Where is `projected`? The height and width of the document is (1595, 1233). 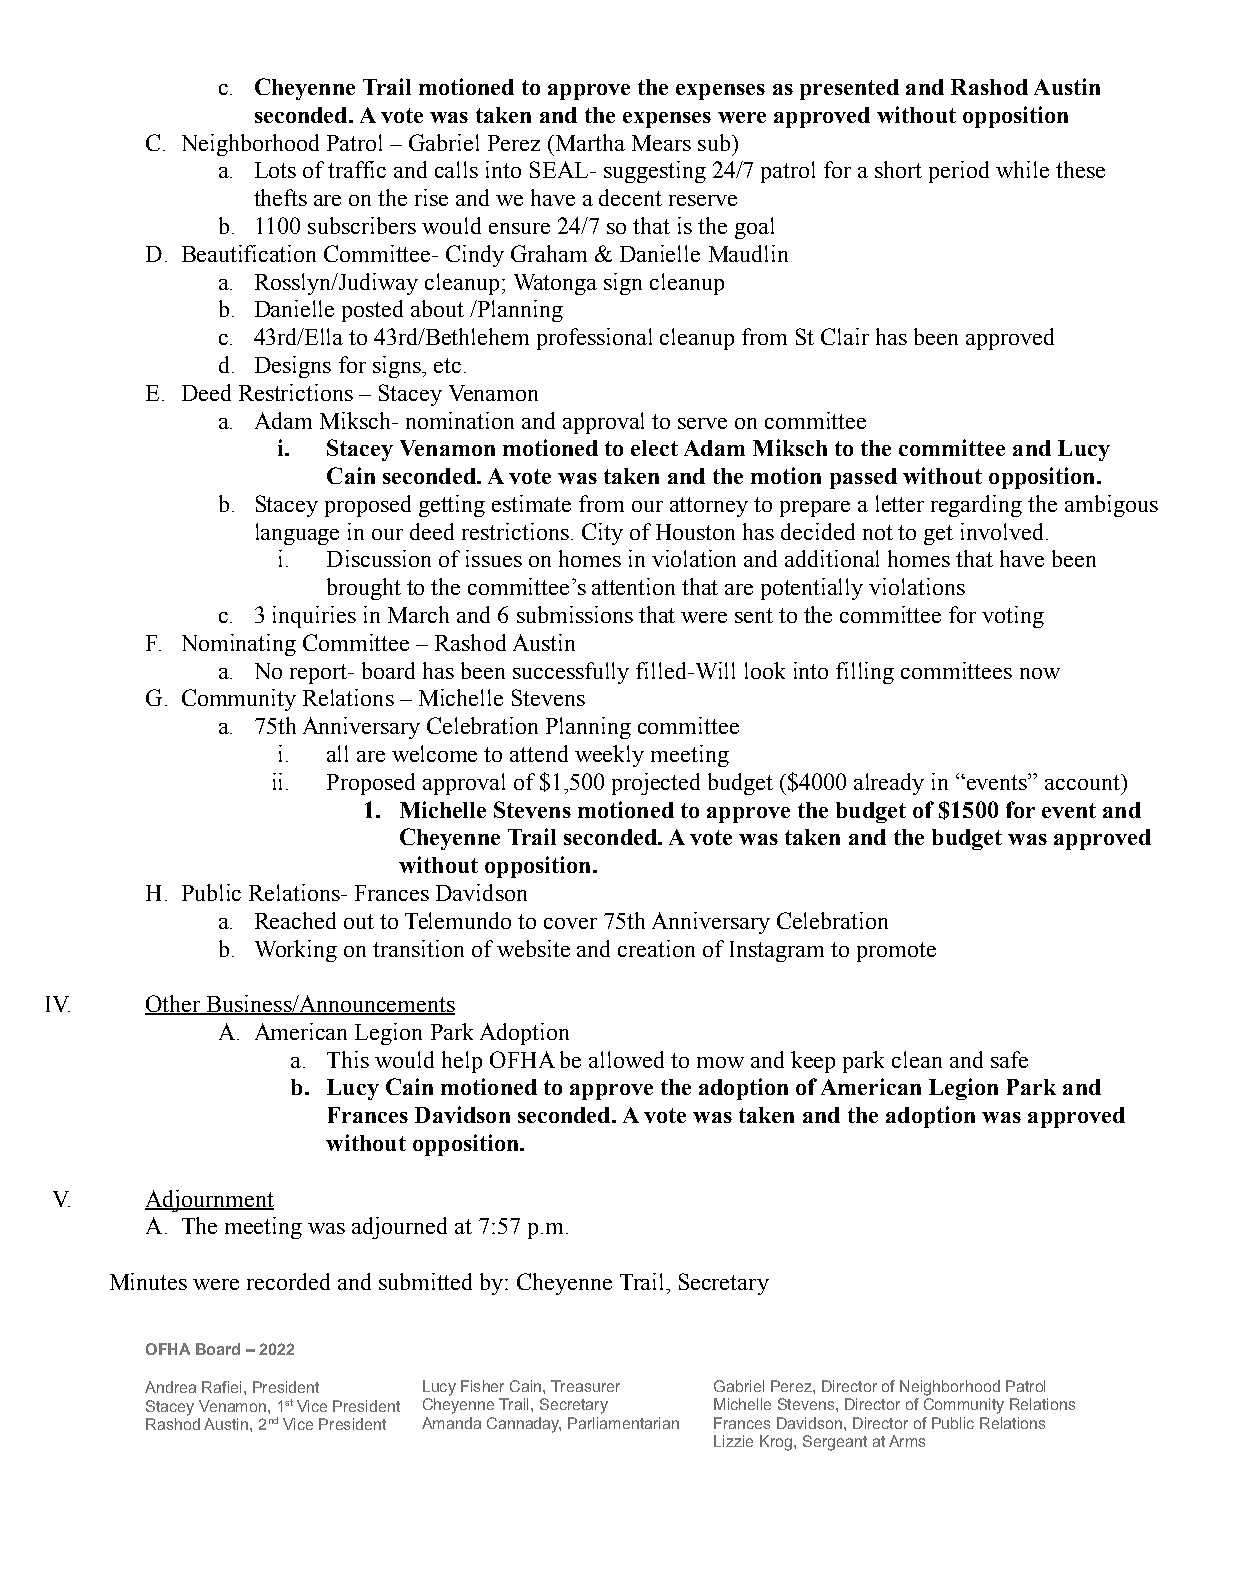 projected is located at coordinates (656, 784).
